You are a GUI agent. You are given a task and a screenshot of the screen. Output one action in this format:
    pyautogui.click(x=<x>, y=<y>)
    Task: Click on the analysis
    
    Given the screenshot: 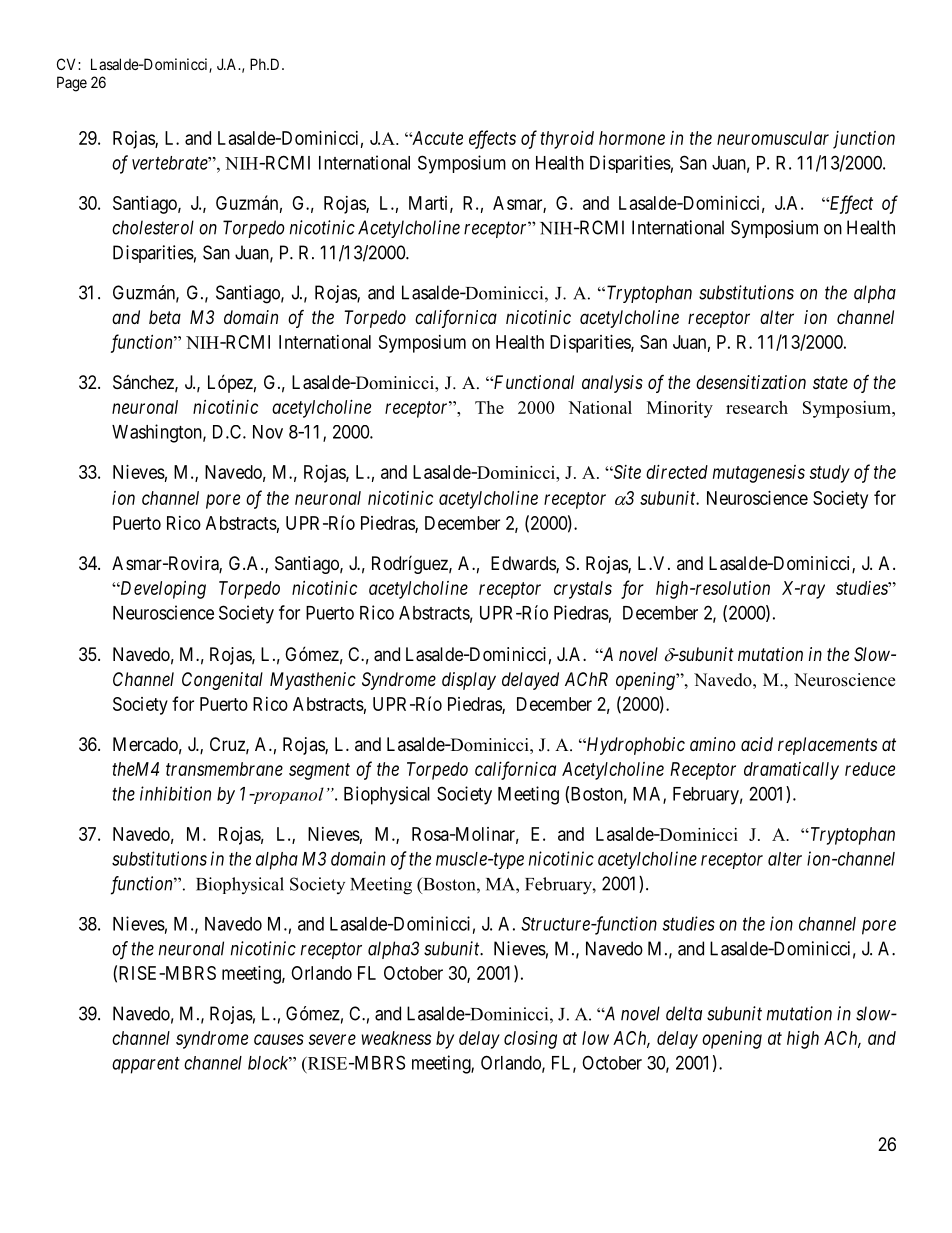 What is the action you would take?
    pyautogui.click(x=612, y=384)
